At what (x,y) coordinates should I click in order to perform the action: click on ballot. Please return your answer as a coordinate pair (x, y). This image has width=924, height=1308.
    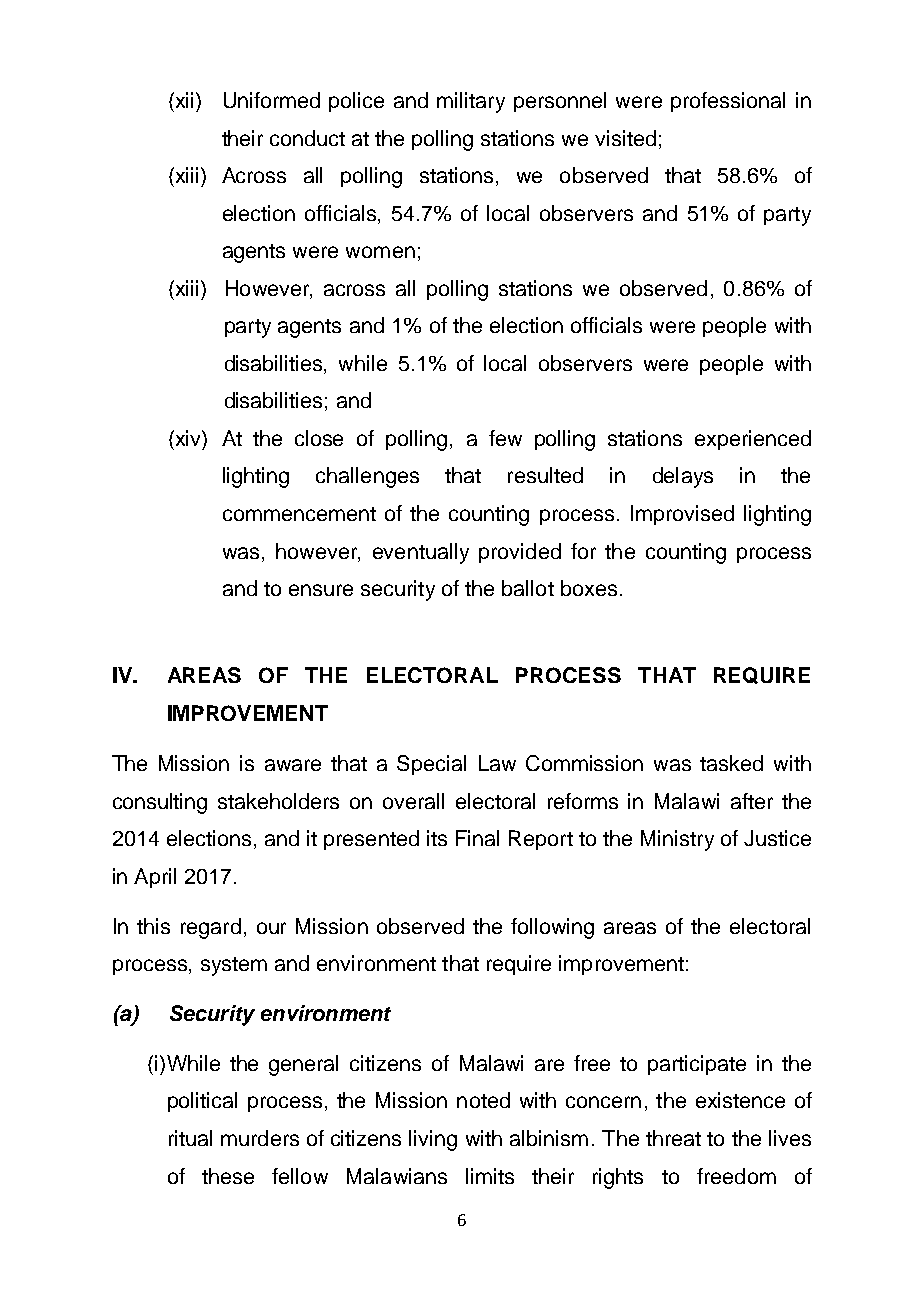
    Looking at the image, I should click on (528, 588).
